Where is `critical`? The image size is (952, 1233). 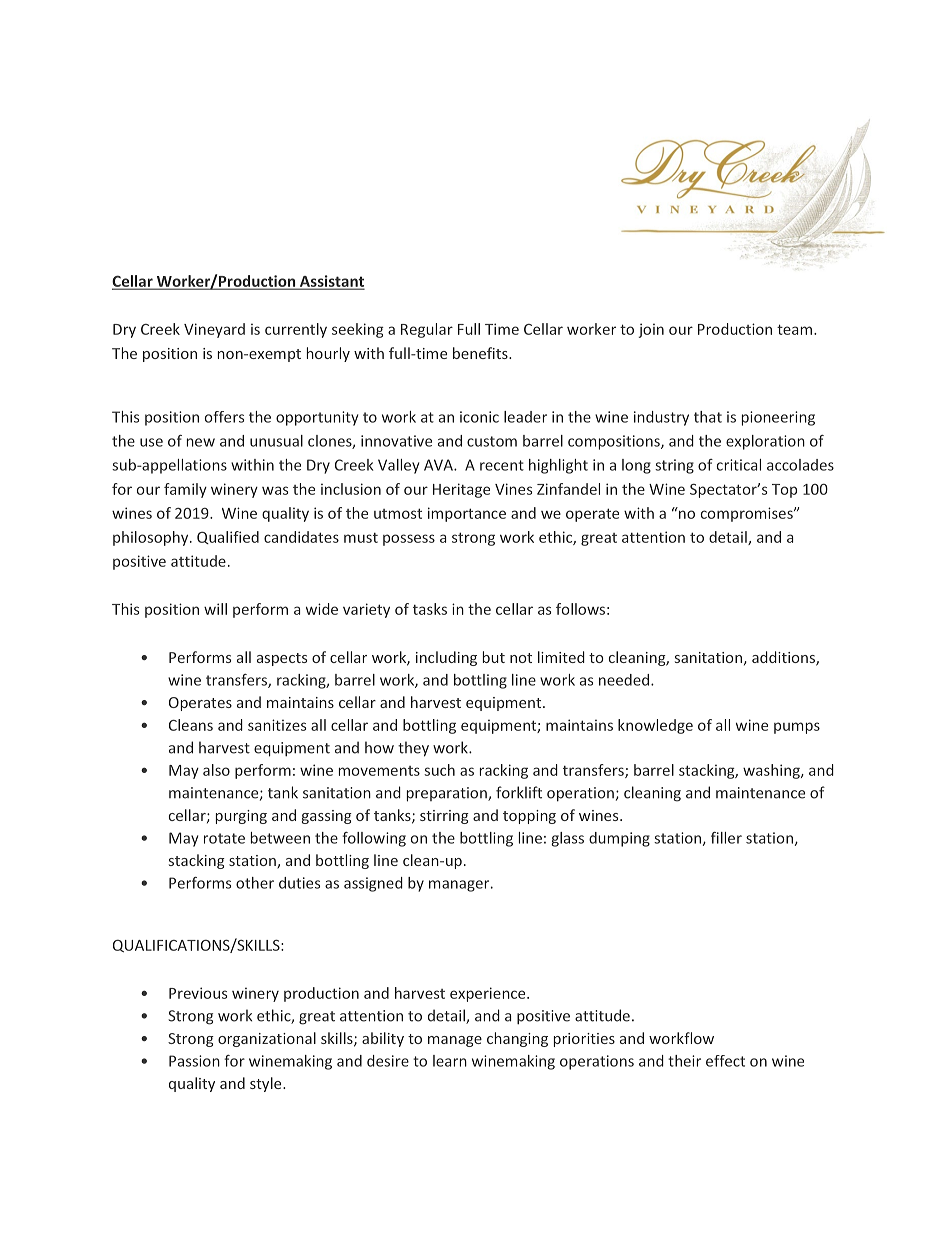
critical is located at coordinates (739, 465).
